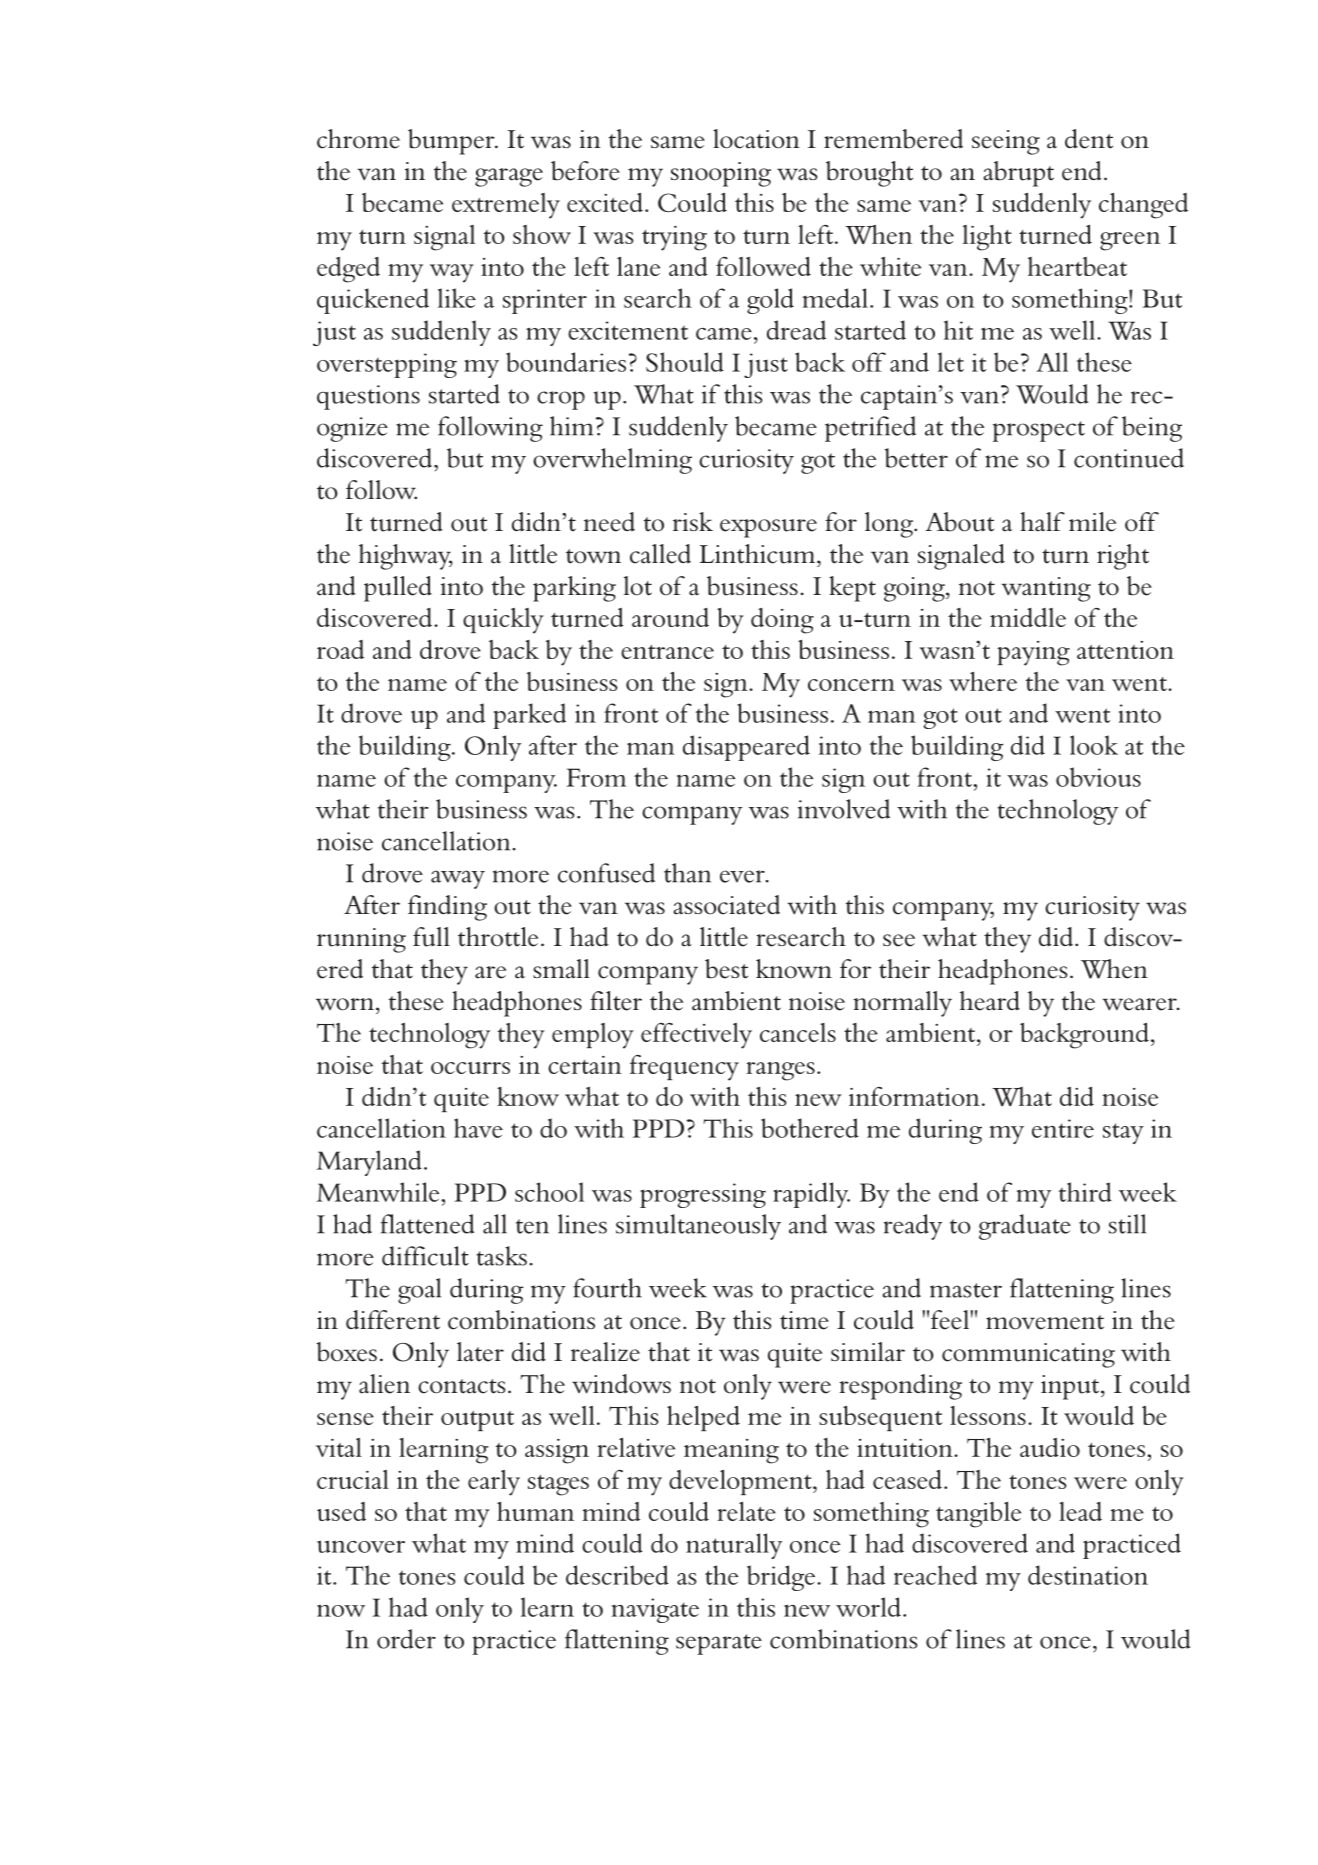 Image resolution: width=1318 pixels, height=1865 pixels. What do you see at coordinates (781, 1578) in the document?
I see `bridge` at bounding box center [781, 1578].
